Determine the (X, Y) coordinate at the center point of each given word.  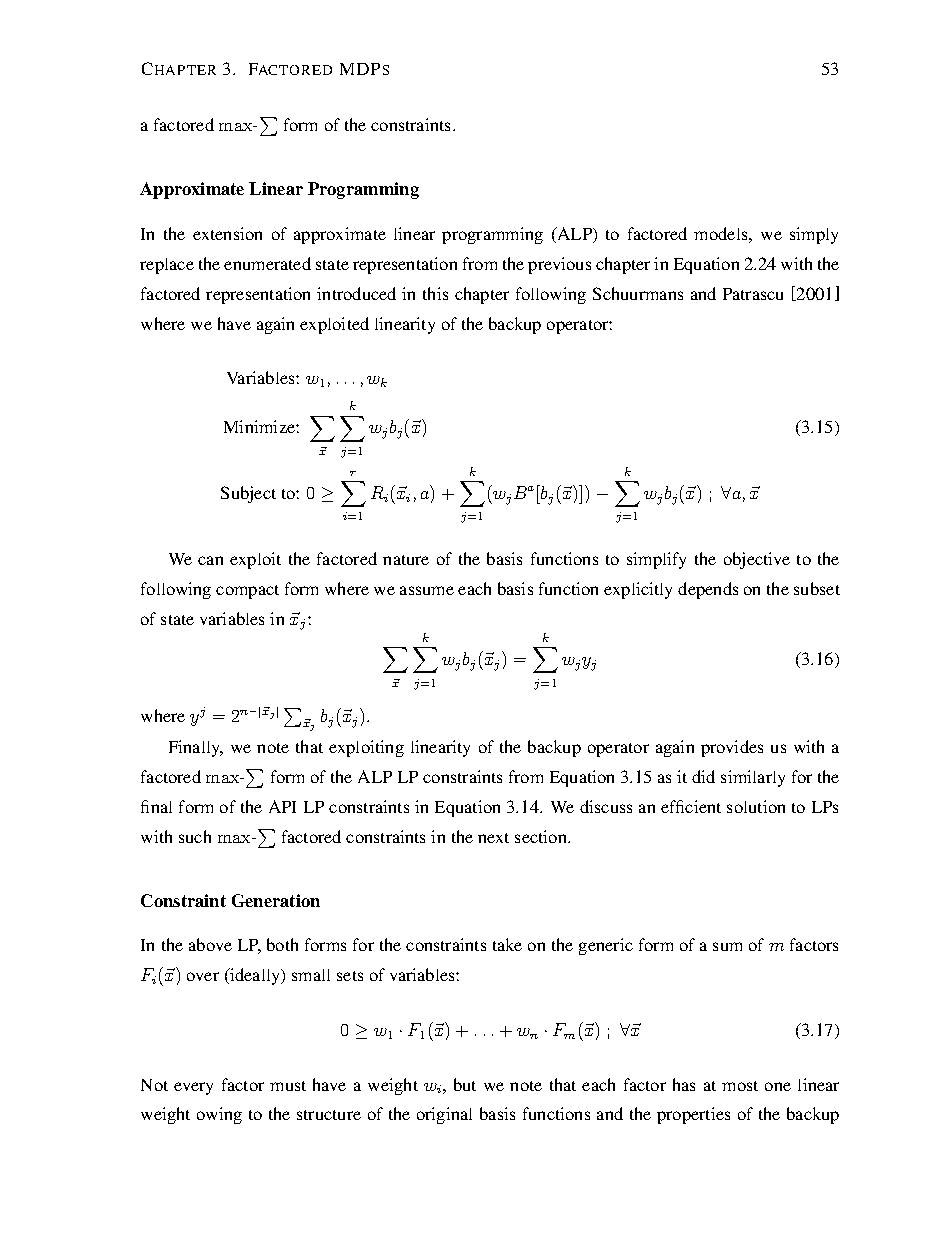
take (507, 944)
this (435, 293)
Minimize (260, 426)
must (288, 1086)
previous (559, 265)
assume (427, 590)
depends (708, 590)
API (282, 806)
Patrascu (753, 294)
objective (757, 560)
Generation (276, 900)
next (493, 838)
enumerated (267, 263)
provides (732, 748)
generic (606, 946)
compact (247, 592)
